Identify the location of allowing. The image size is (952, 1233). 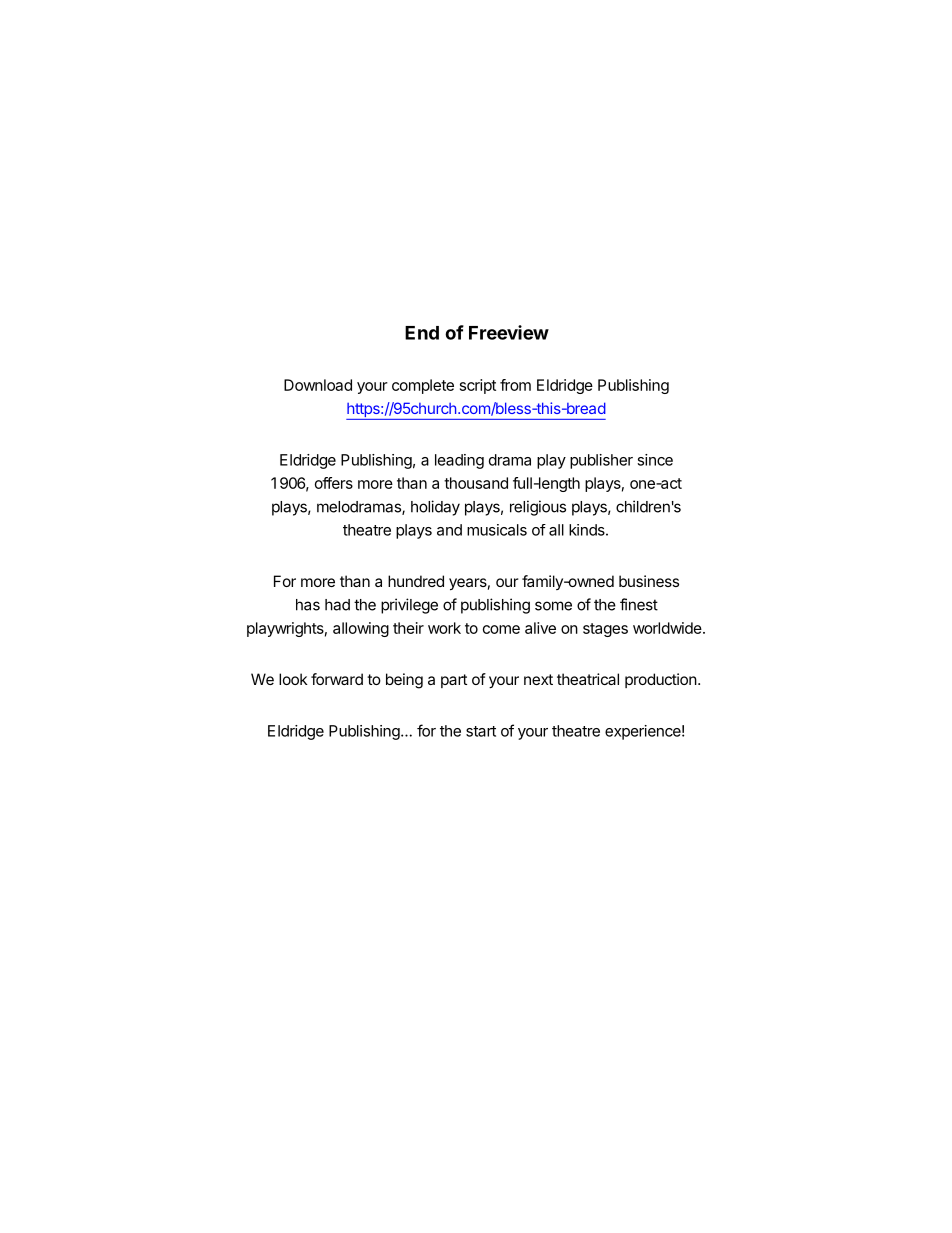
(361, 629).
